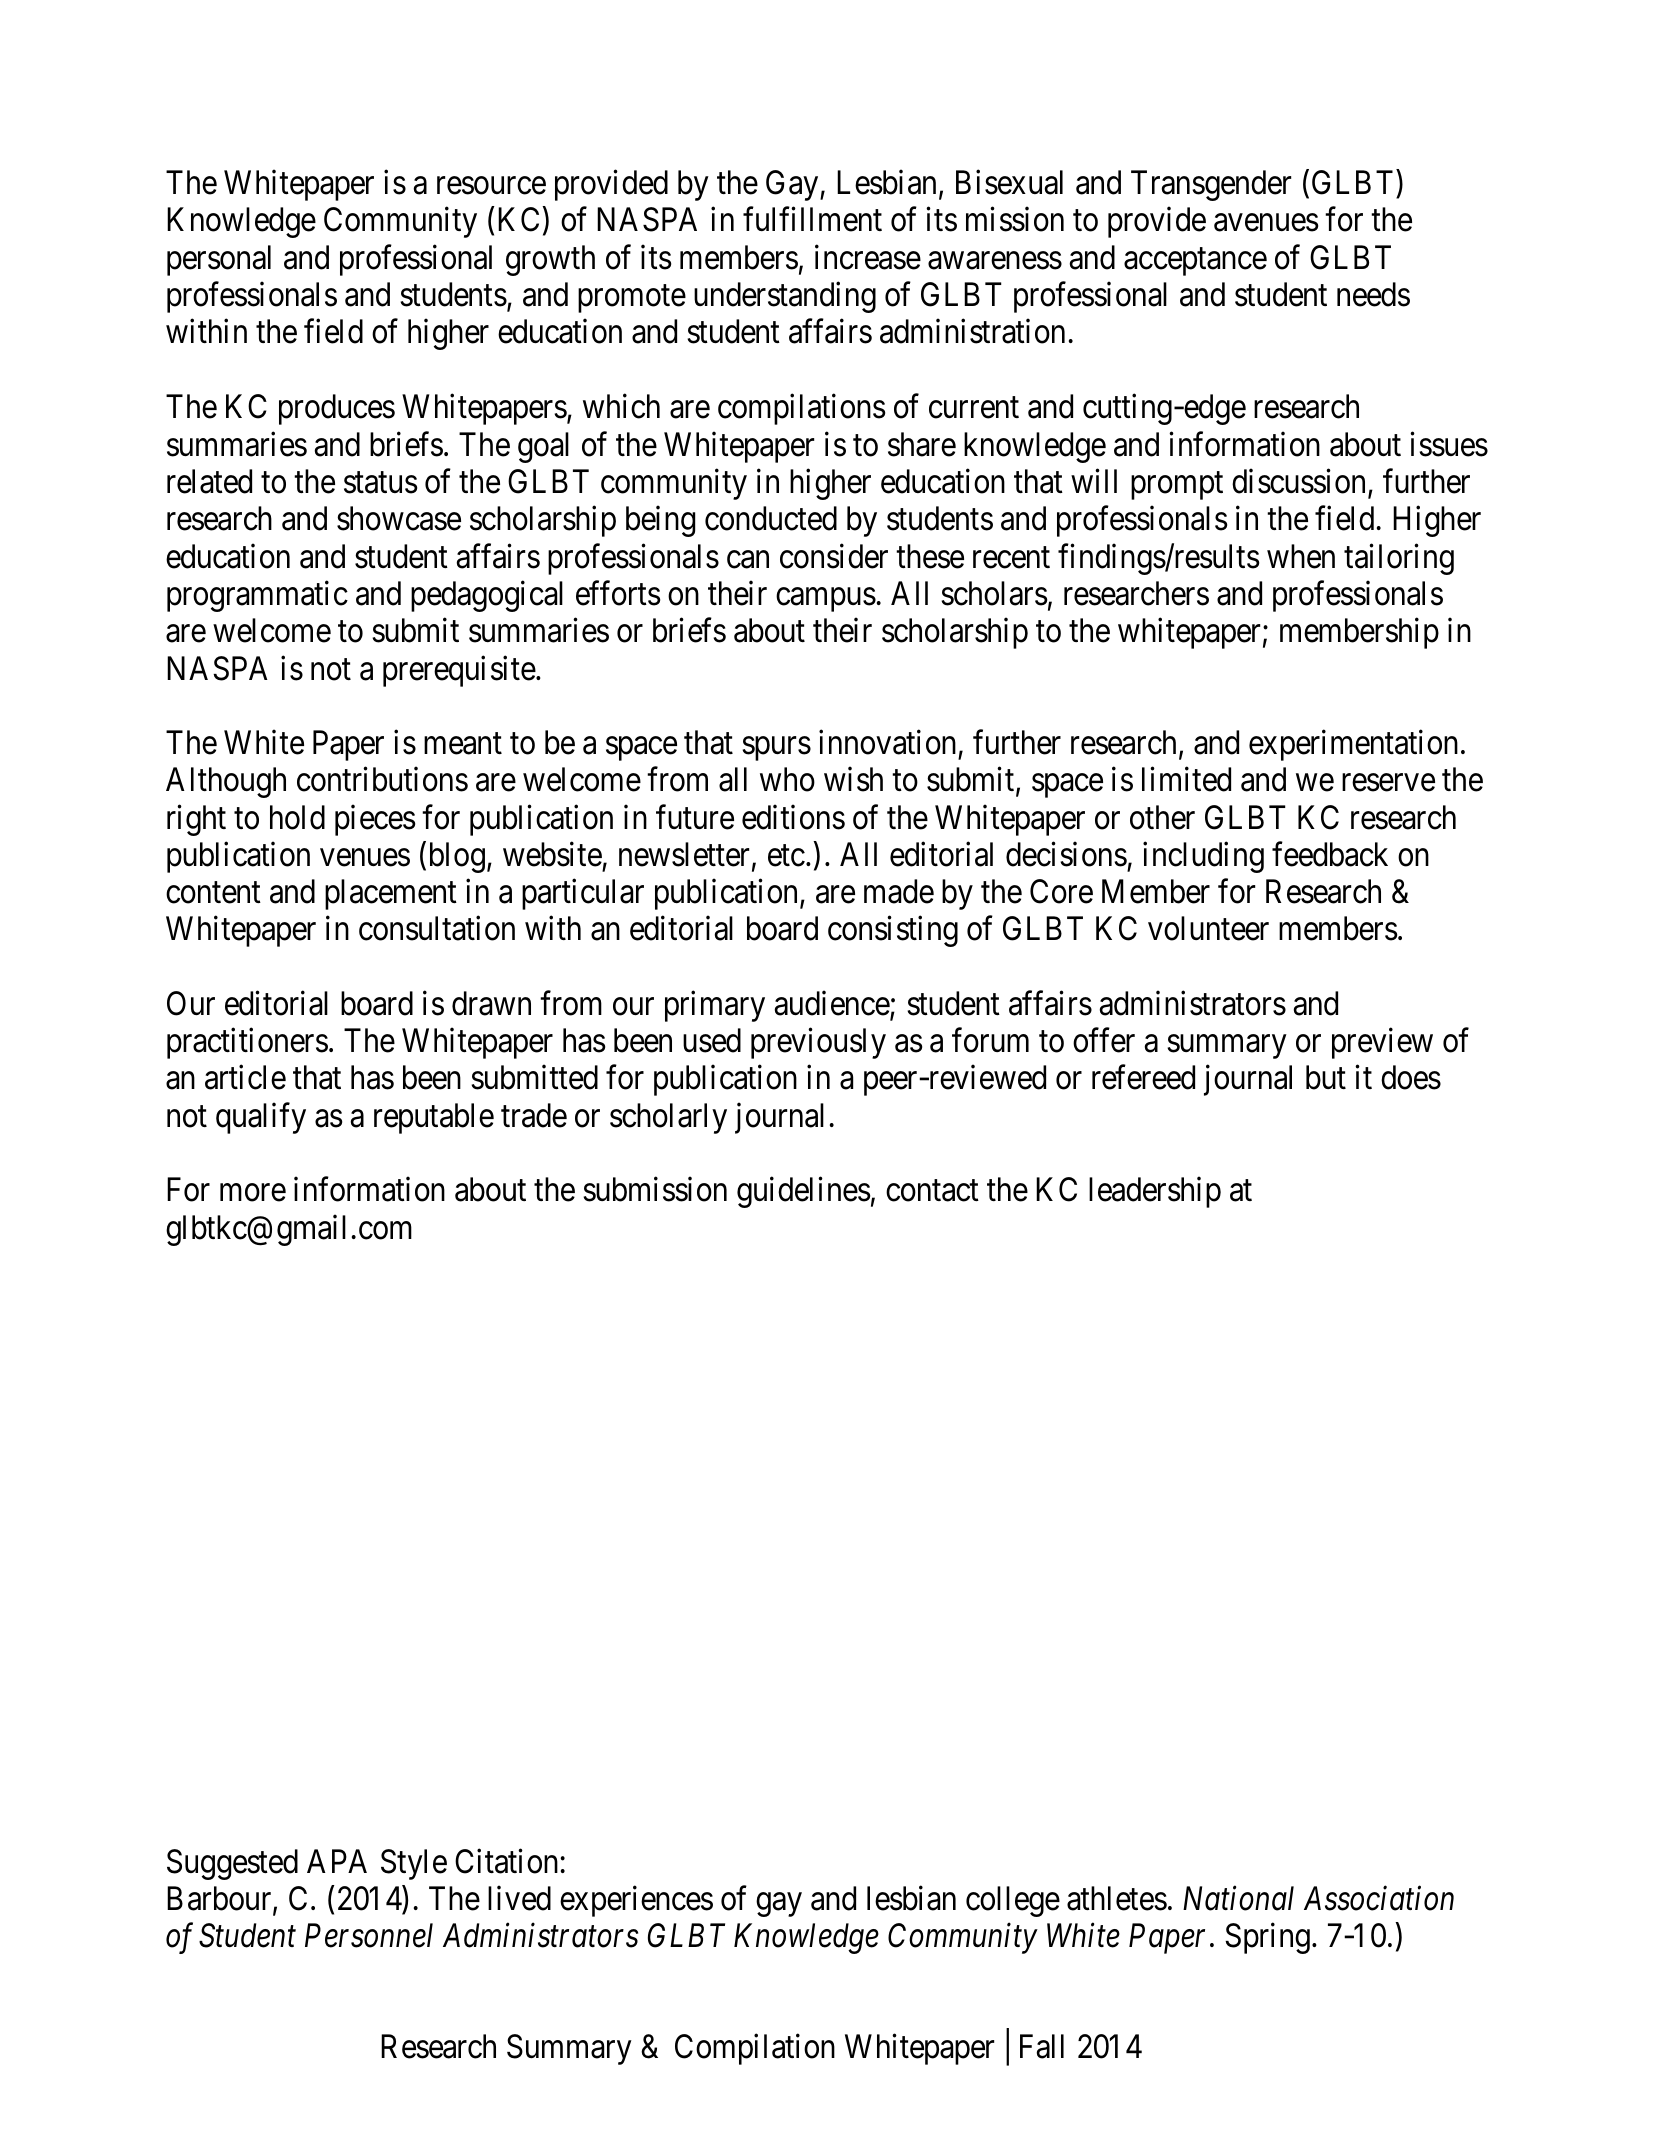  What do you see at coordinates (818, 1043) in the document?
I see `previously` at bounding box center [818, 1043].
